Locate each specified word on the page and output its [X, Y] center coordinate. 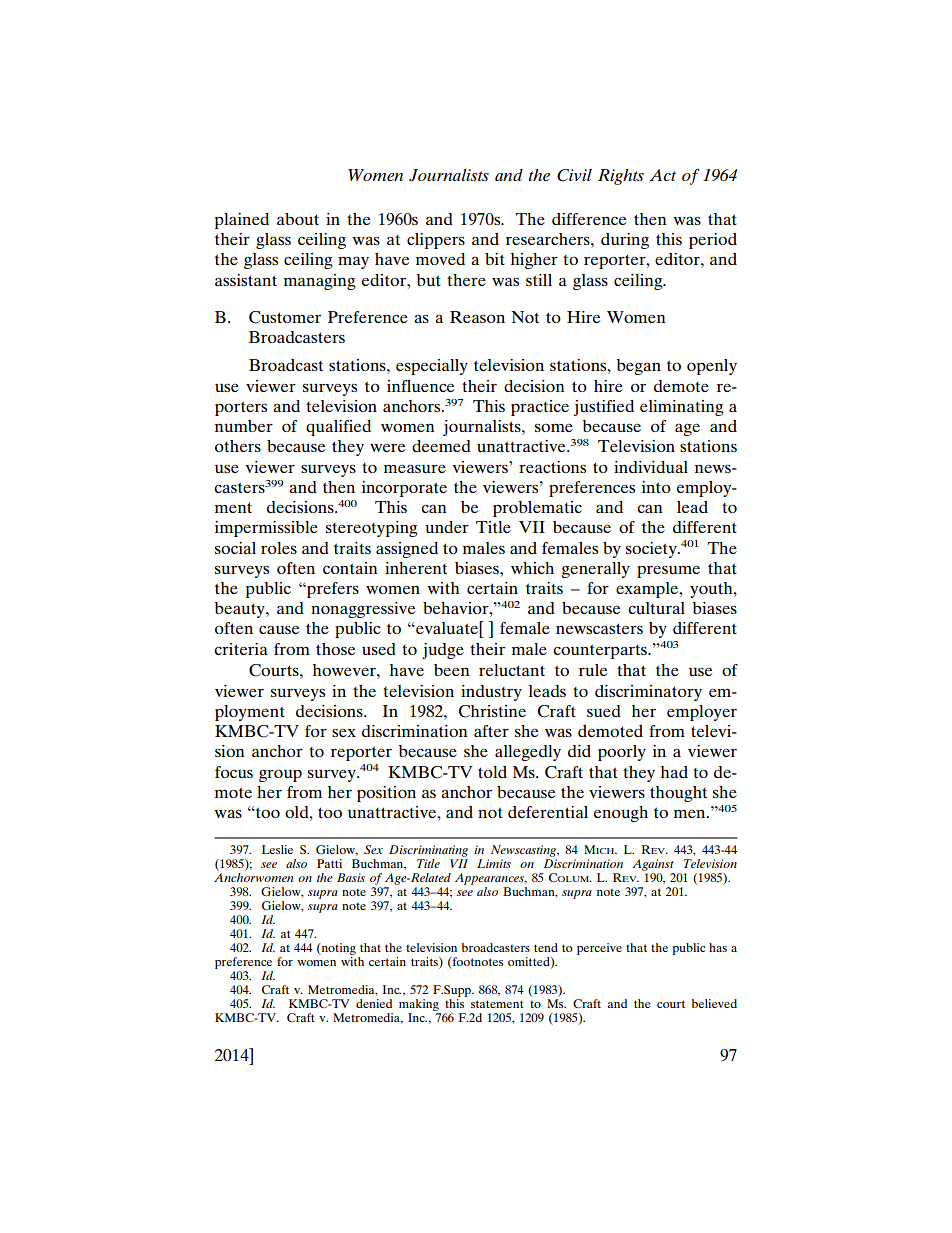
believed [714, 1003]
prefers [332, 590]
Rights [621, 177]
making [419, 1005]
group [280, 775]
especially [432, 367]
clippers [436, 241]
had [674, 772]
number [244, 426]
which [532, 568]
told [492, 772]
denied [374, 1003]
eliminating [682, 408]
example [648, 590]
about [298, 219]
